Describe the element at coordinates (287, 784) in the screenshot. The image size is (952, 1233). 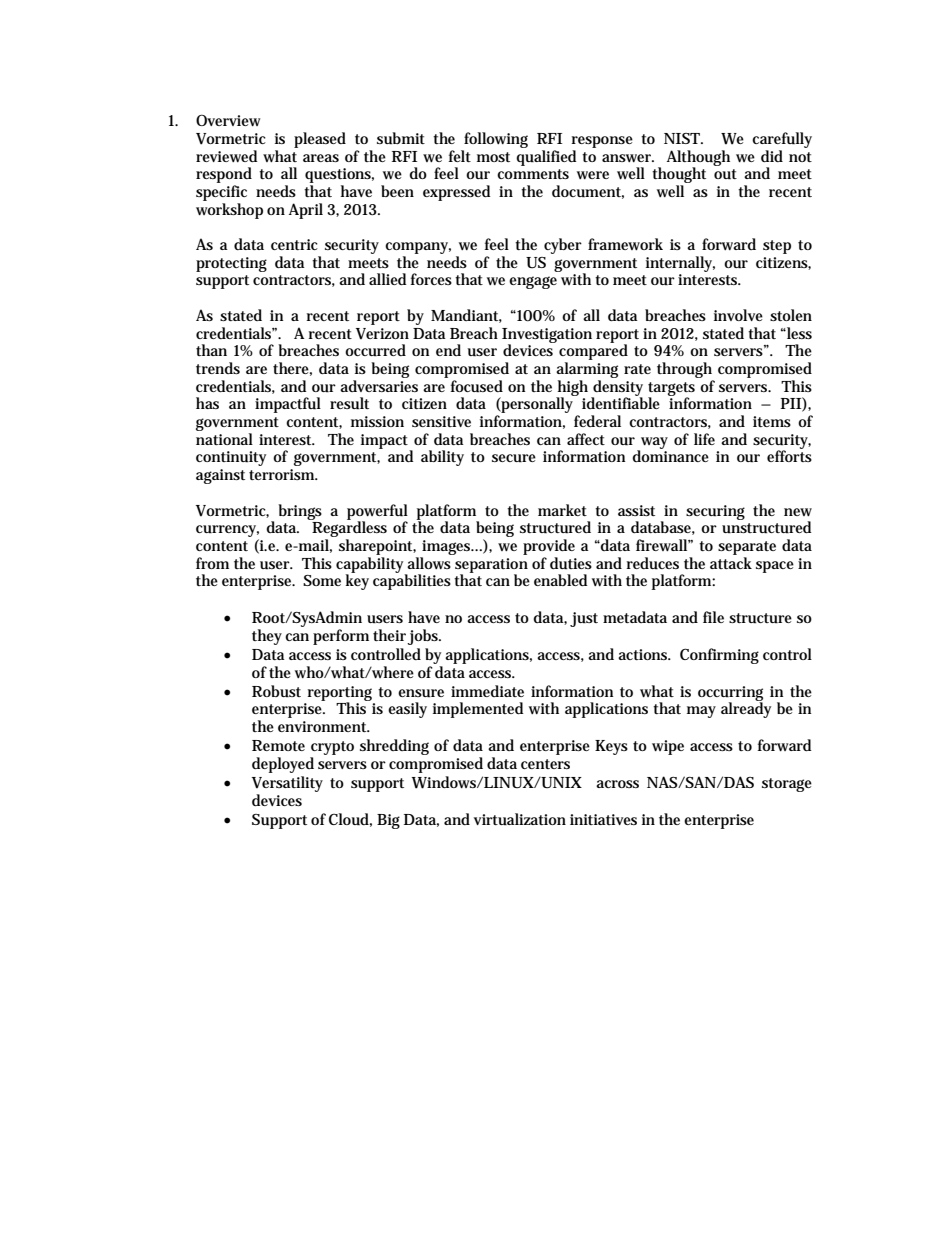
I see `Versatility` at that location.
